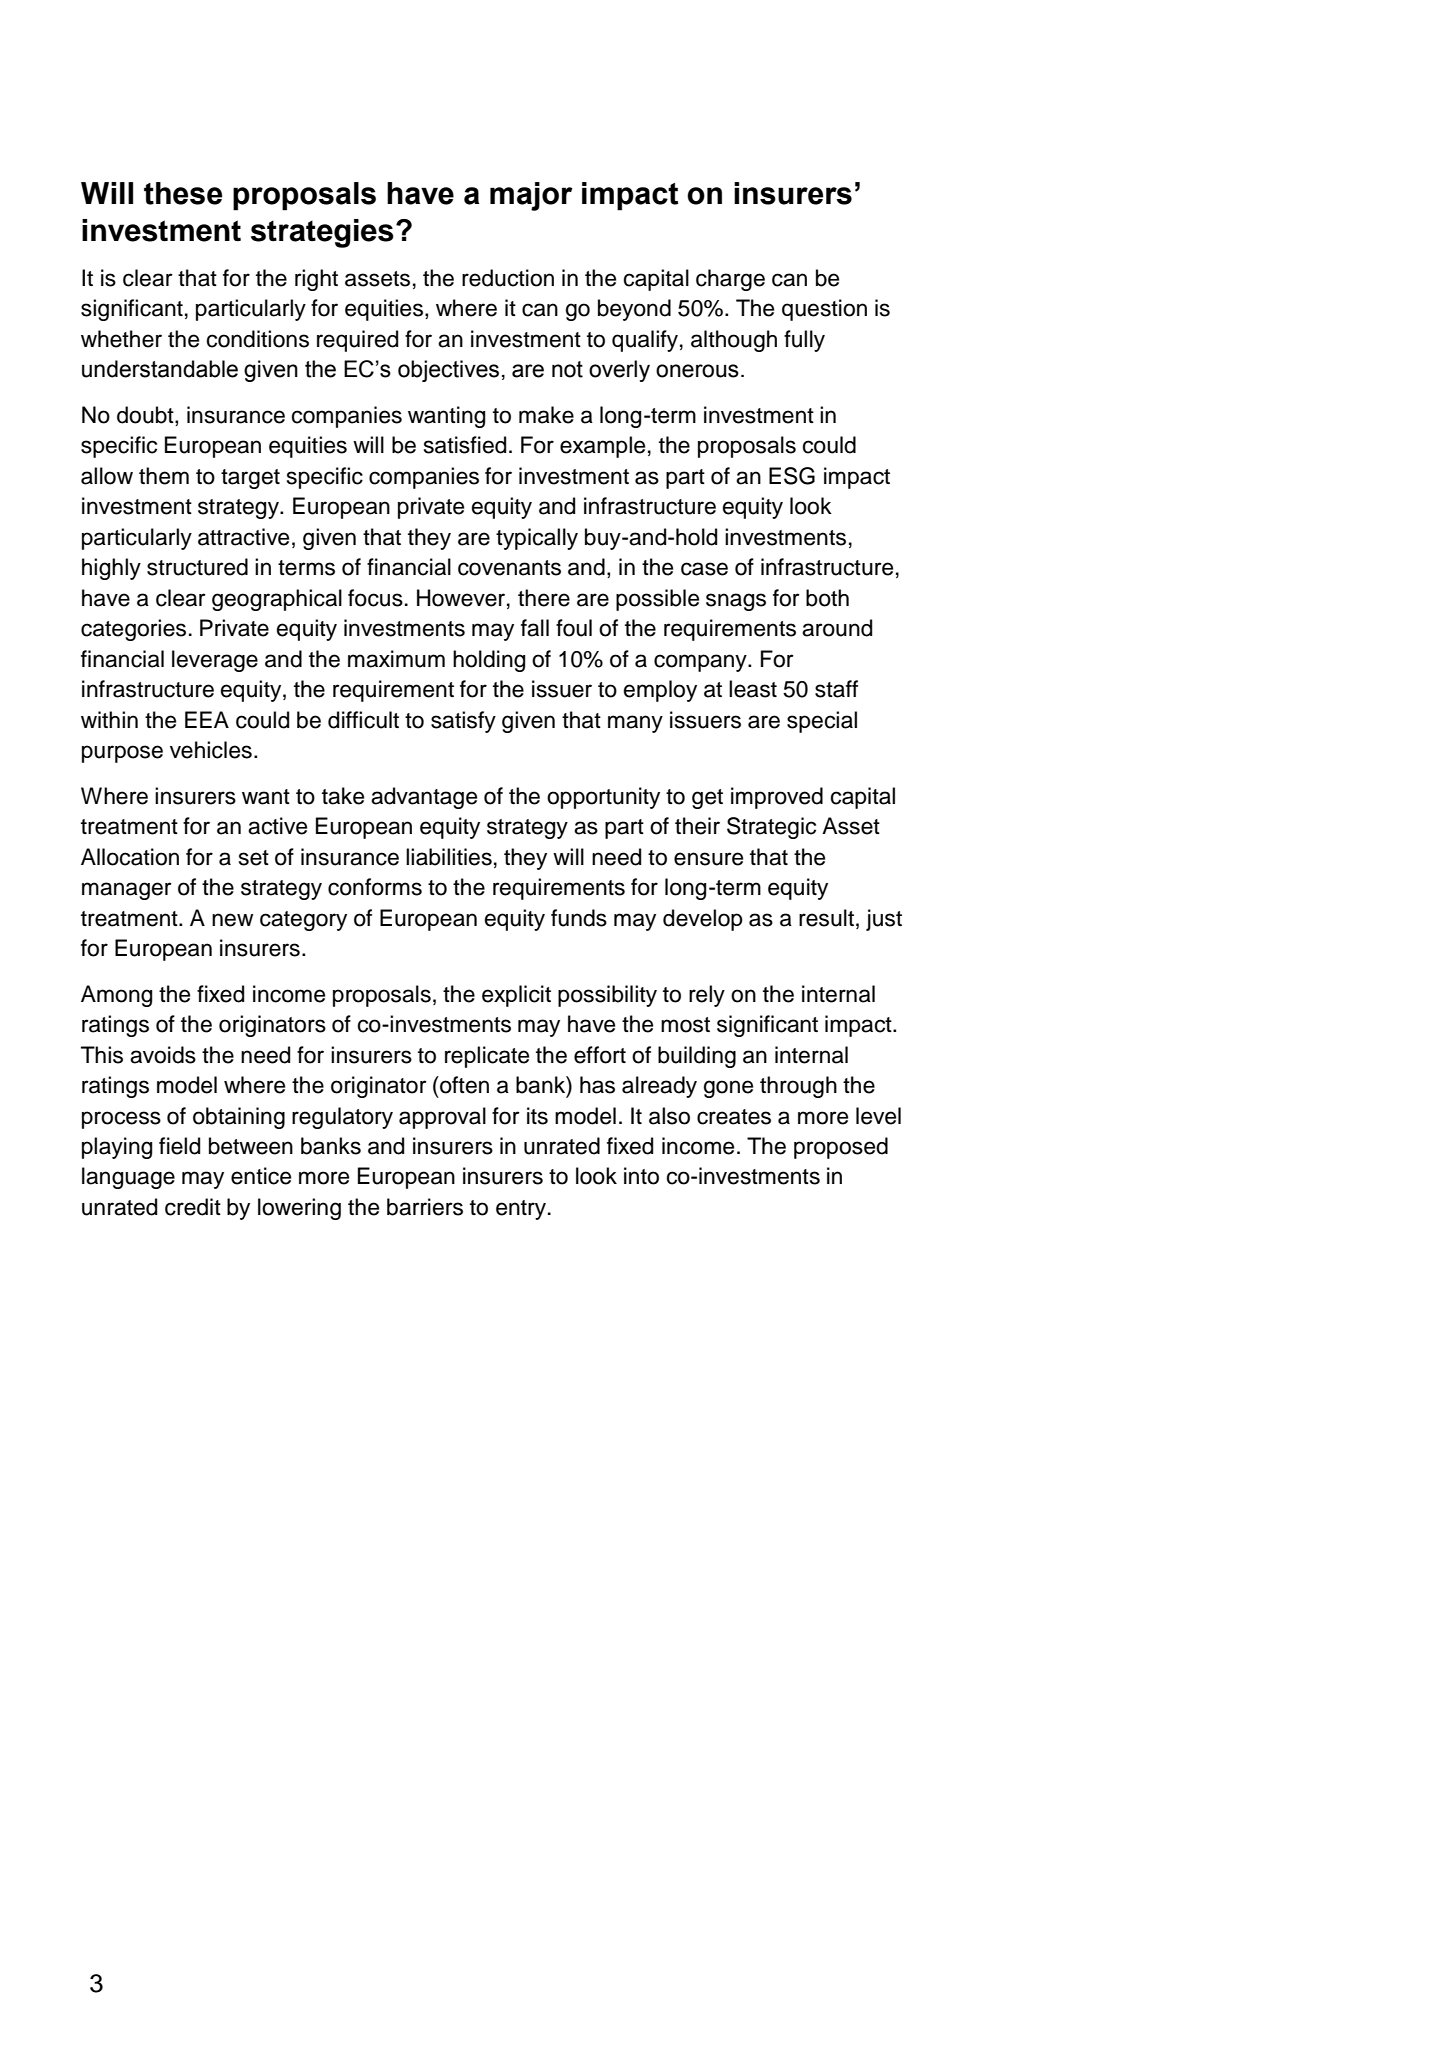  I want to click on new, so click(232, 920).
